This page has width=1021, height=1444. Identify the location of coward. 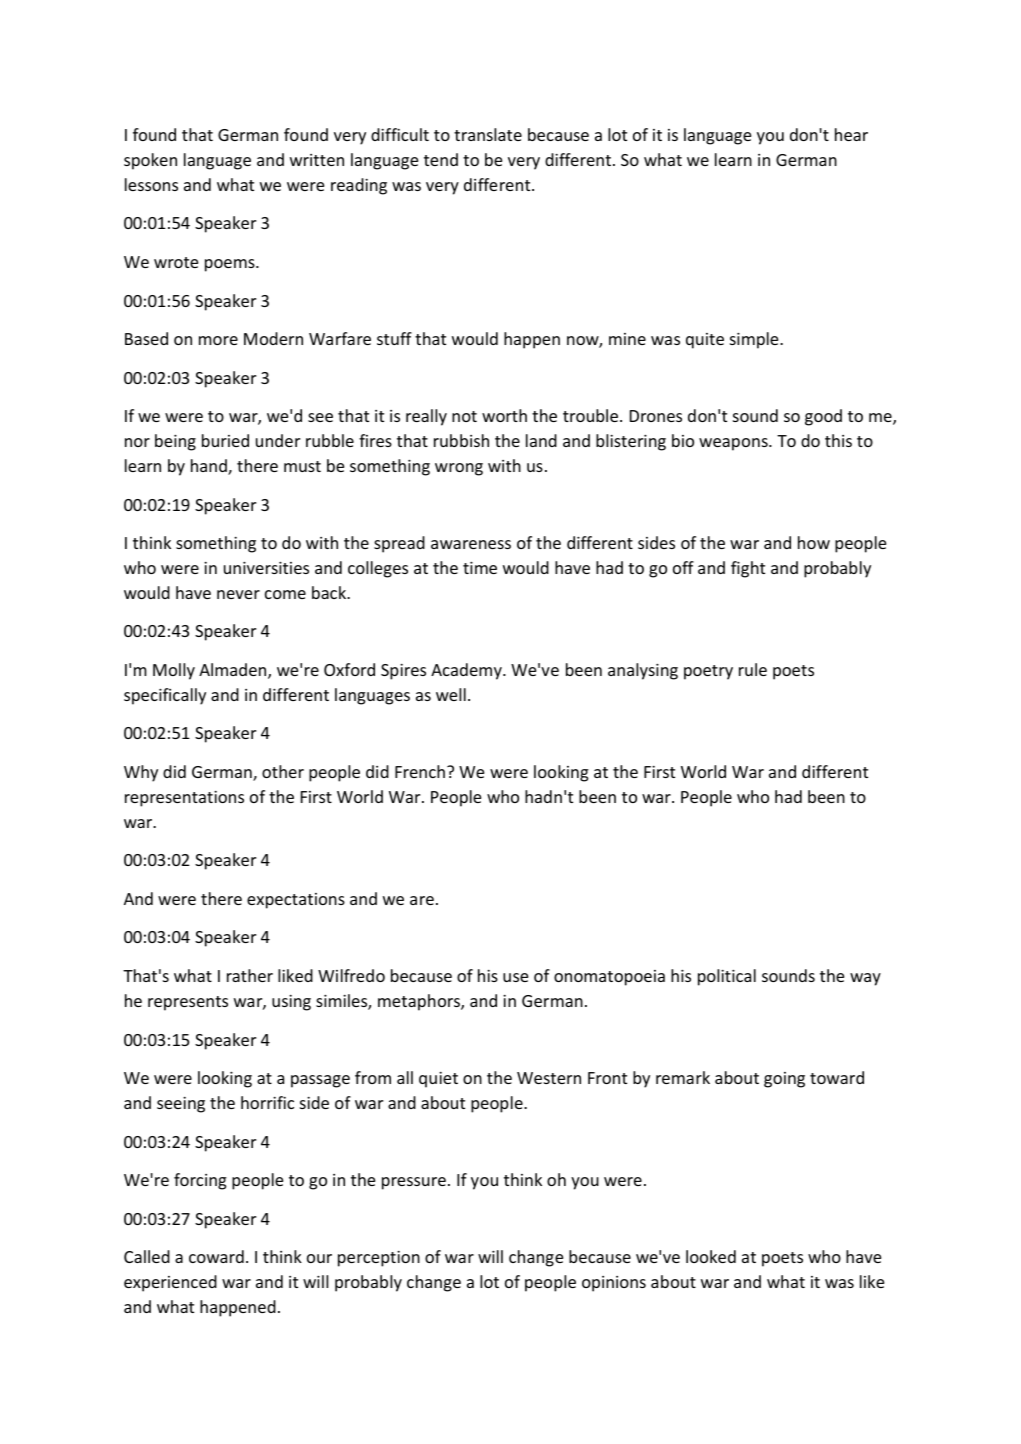
(216, 1256).
